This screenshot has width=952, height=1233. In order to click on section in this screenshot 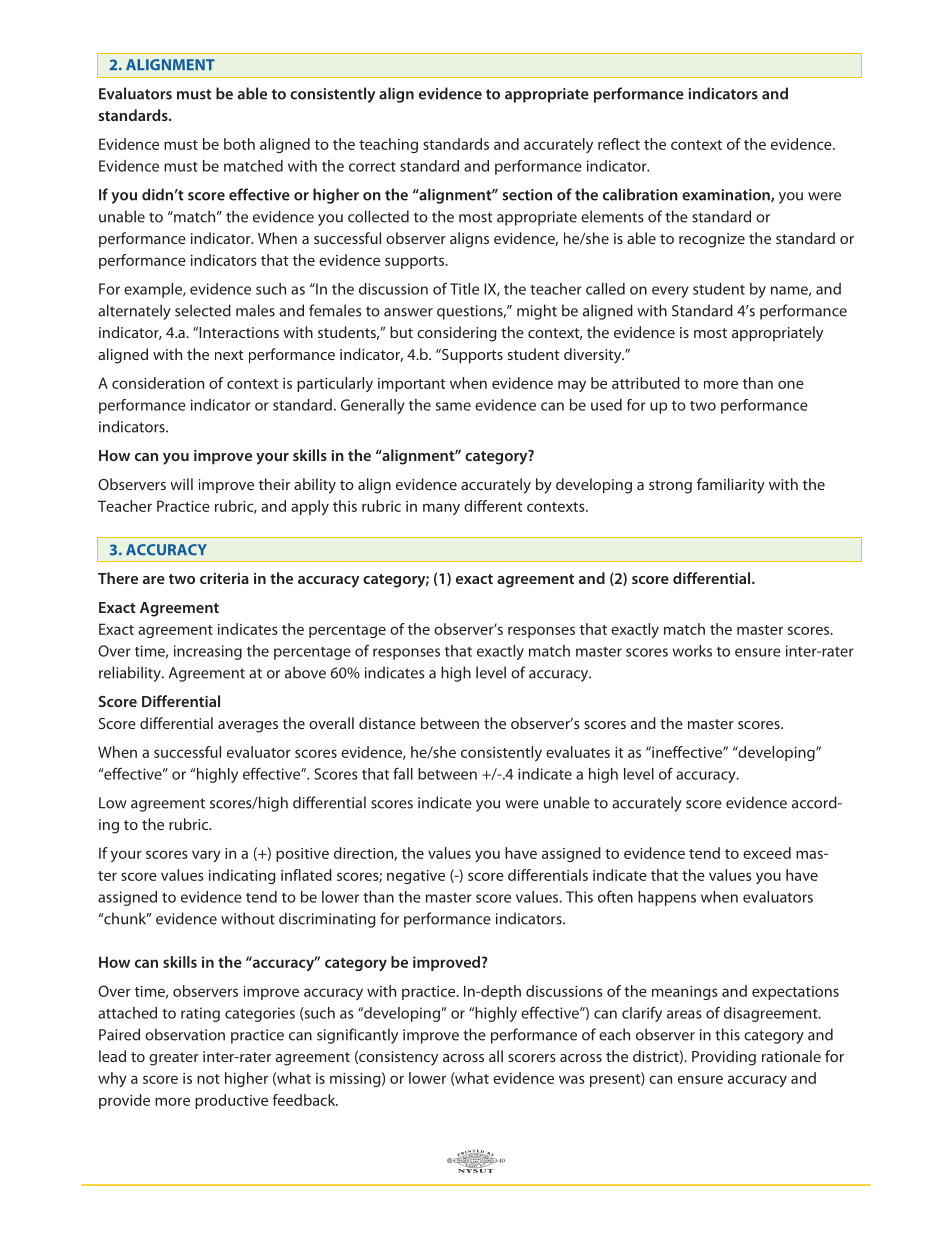, I will do `click(527, 195)`.
